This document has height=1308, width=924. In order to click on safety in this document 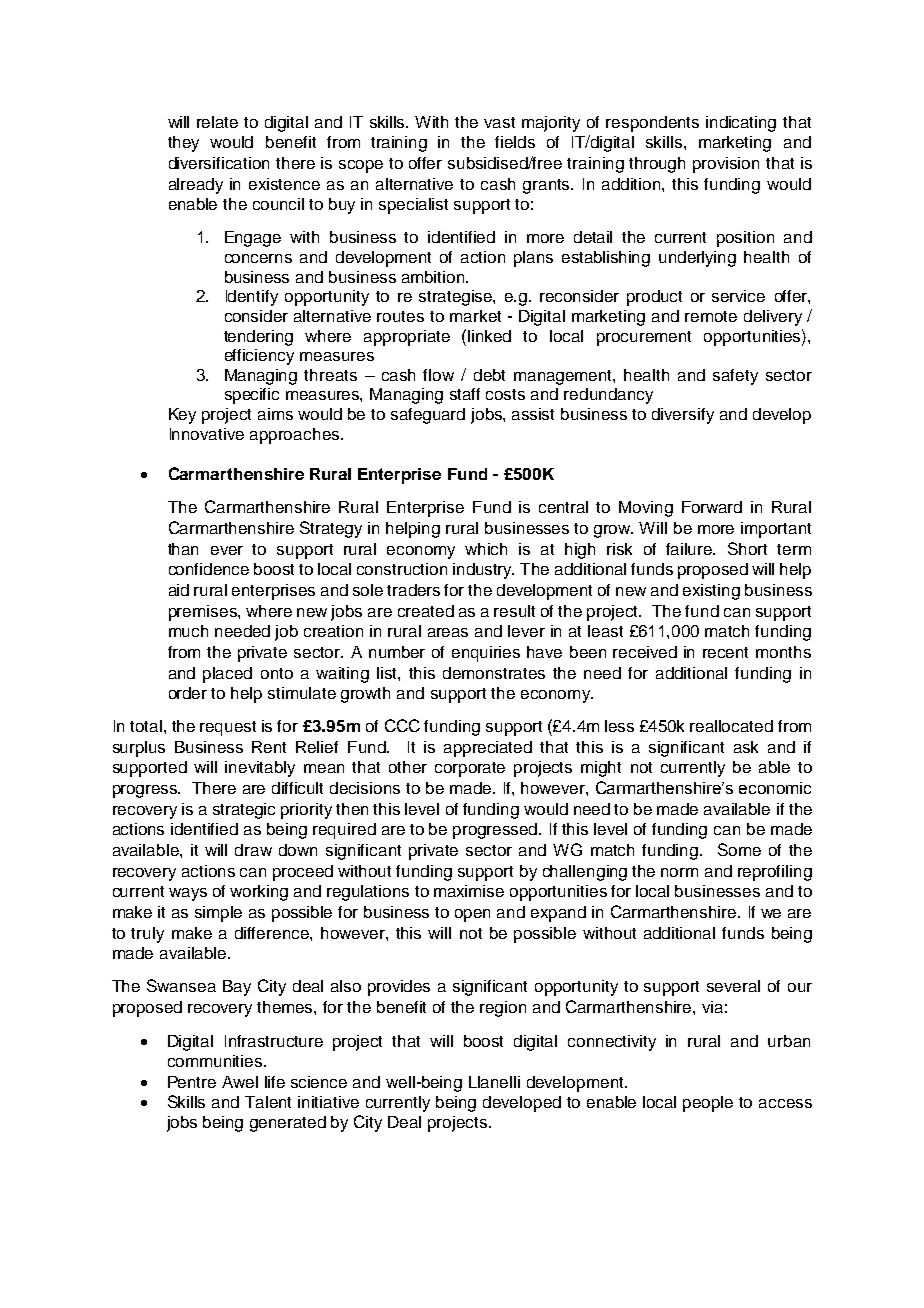, I will do `click(735, 377)`.
